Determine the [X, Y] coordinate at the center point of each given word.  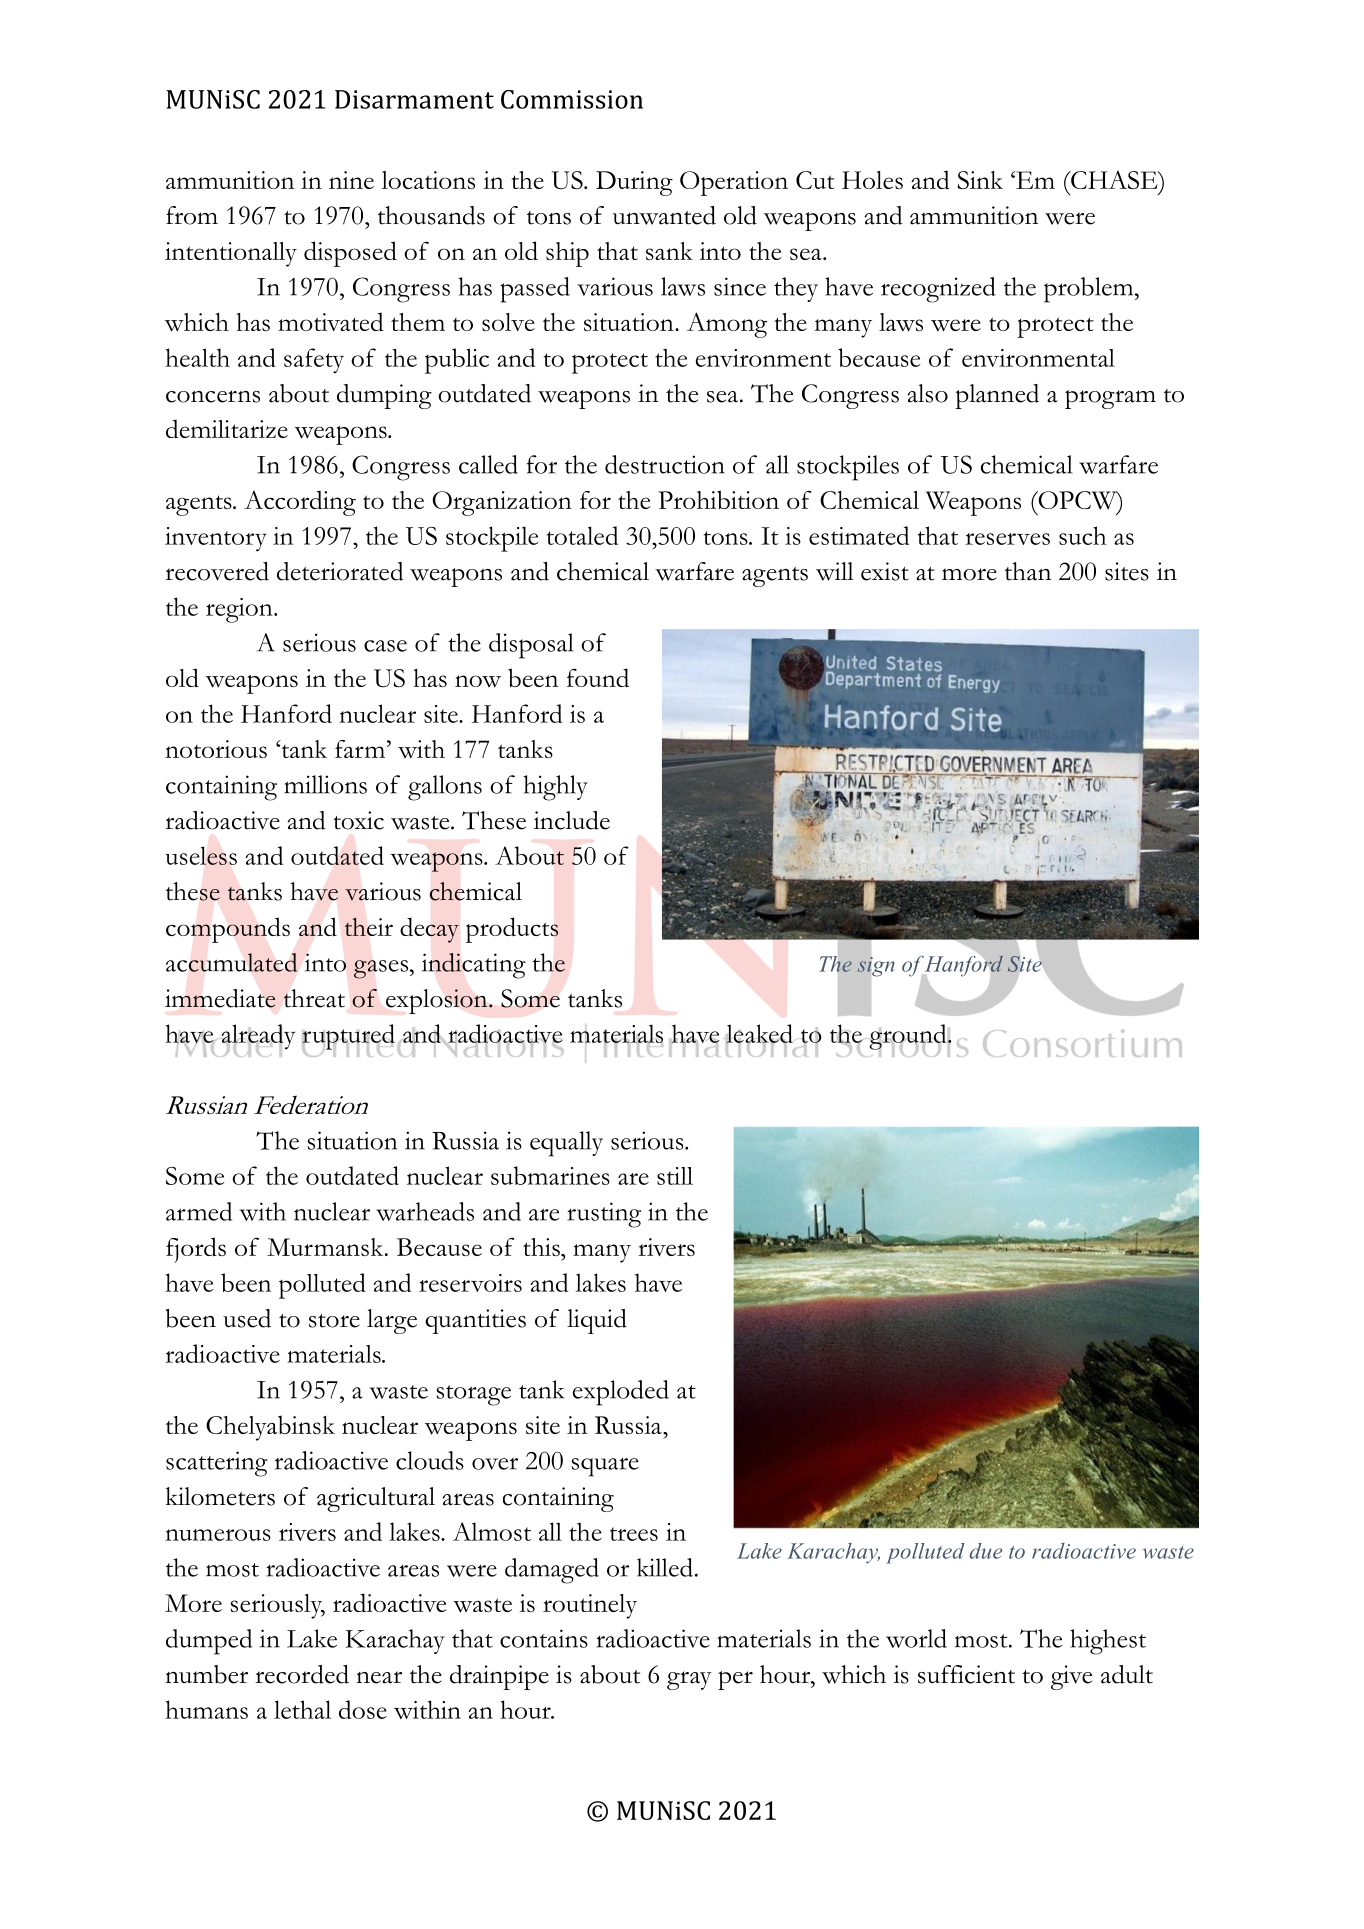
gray [689, 1680]
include [571, 820]
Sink [980, 180]
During [634, 183]
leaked [759, 1034]
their [369, 927]
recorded [302, 1674]
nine [351, 180]
